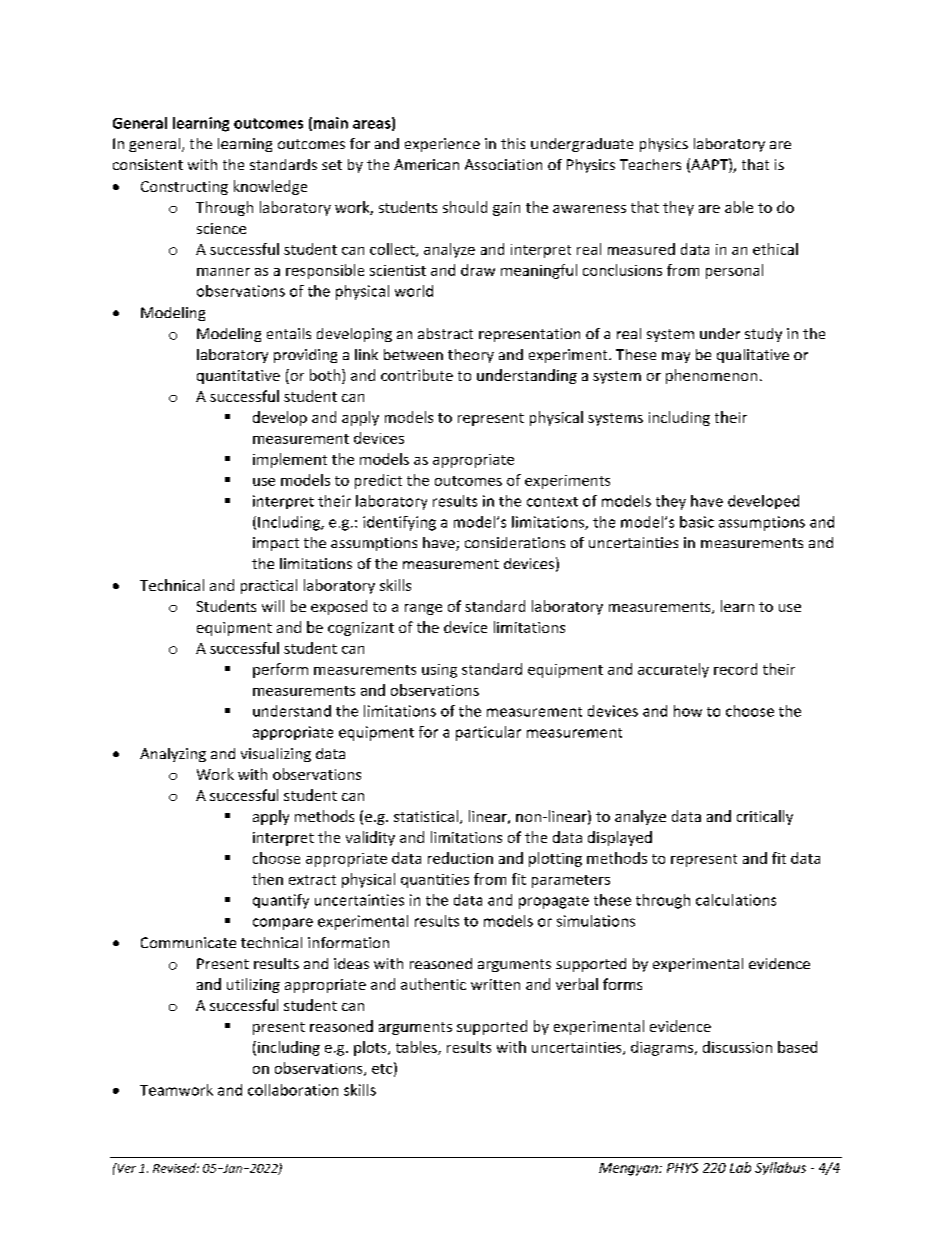 Image resolution: width=952 pixels, height=1233 pixels. Describe the element at coordinates (765, 817) in the image. I see `critically` at that location.
